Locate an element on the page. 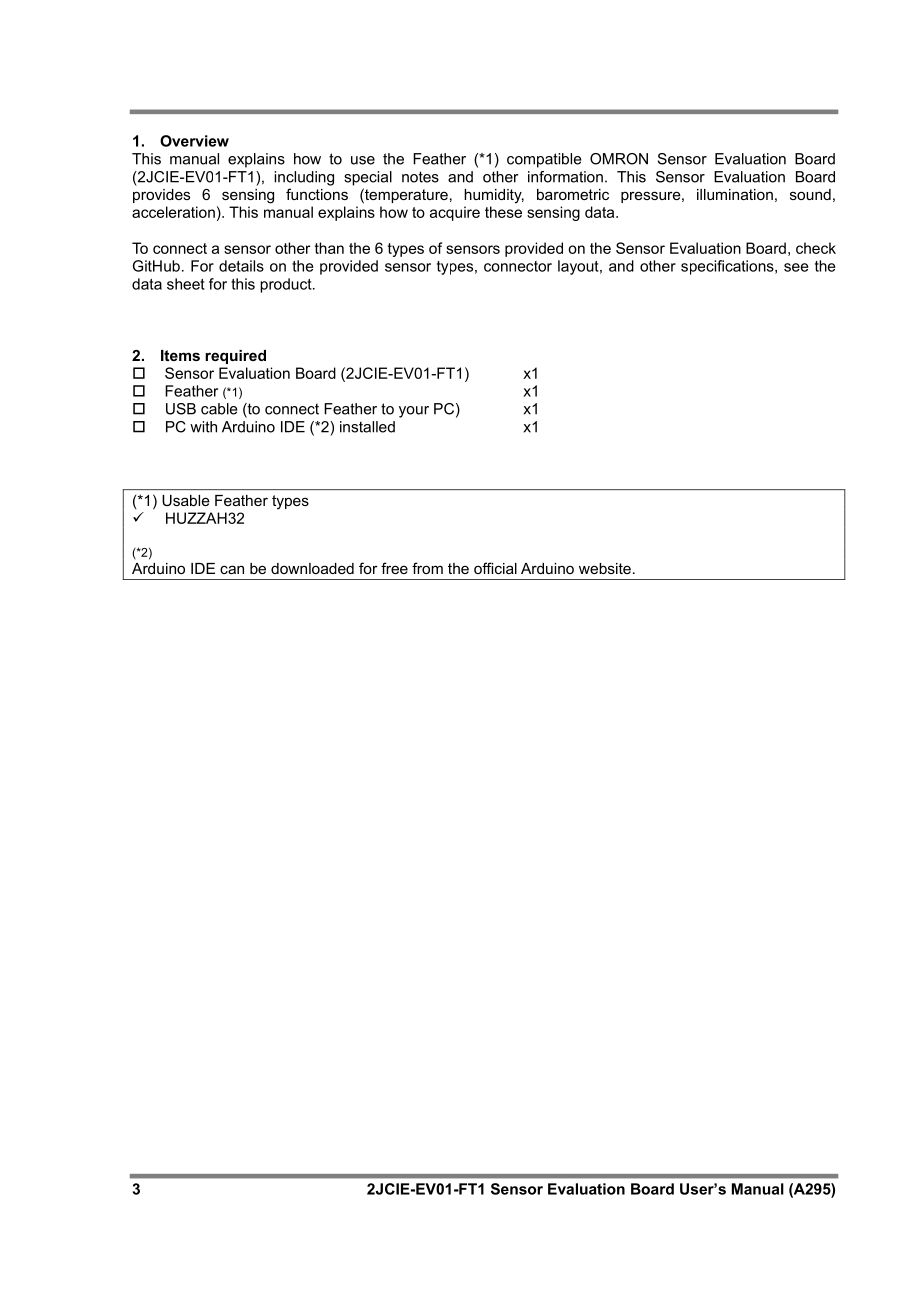 This page has height=1308, width=924. these is located at coordinates (503, 212).
